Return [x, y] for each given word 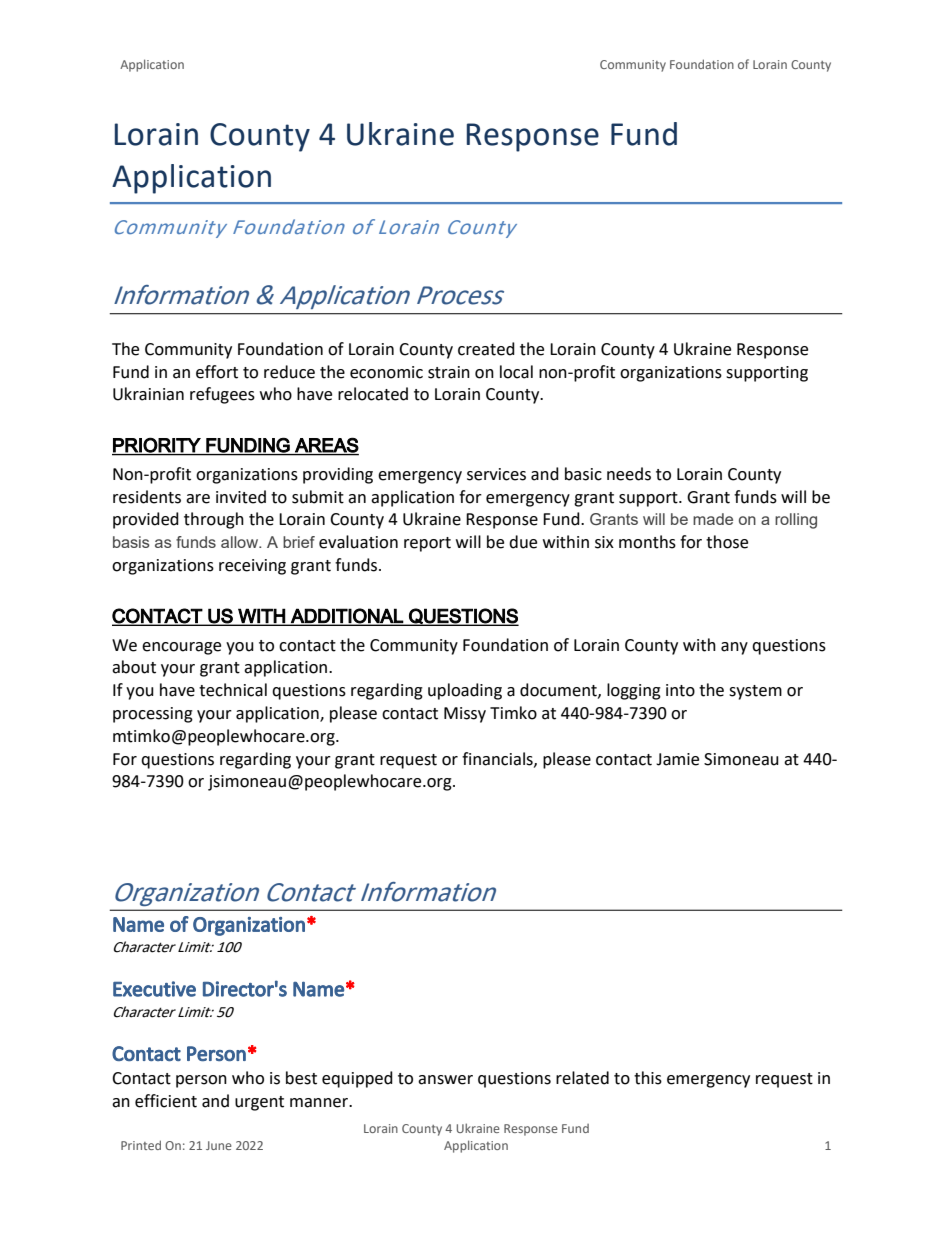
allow [241, 542]
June [219, 1145]
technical [233, 690]
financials [498, 759]
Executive [154, 989]
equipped [357, 1079]
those [727, 542]
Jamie [677, 759]
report [427, 544]
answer [445, 1080]
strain [449, 372]
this [648, 1078]
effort [217, 372]
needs [629, 474]
